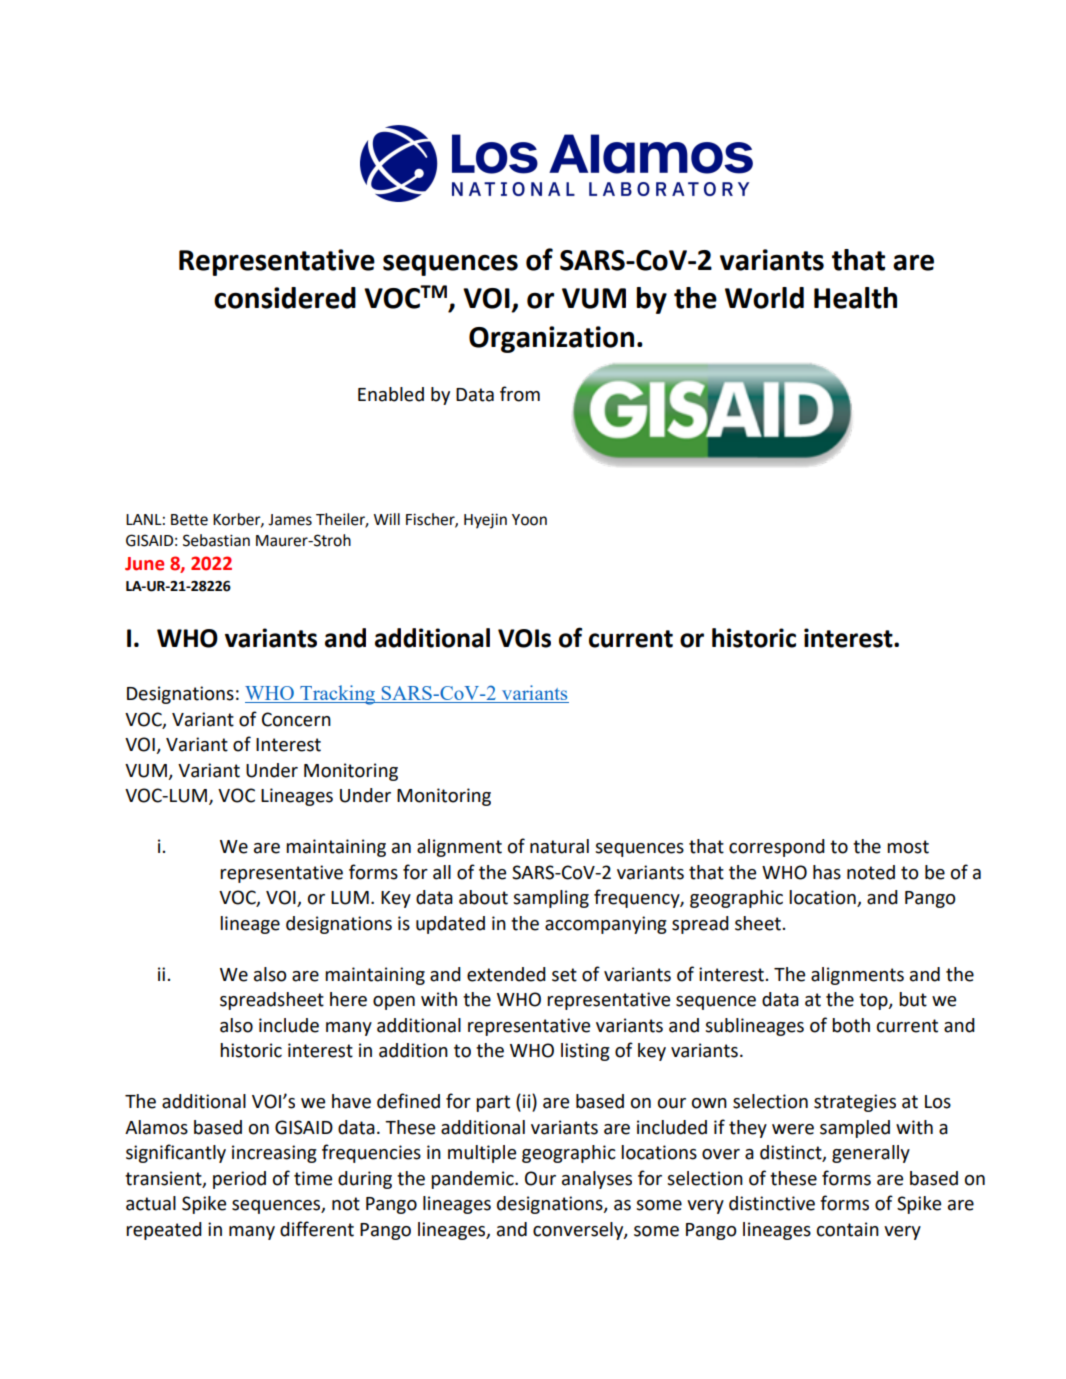 This document has height=1379, width=1066. I want to click on Health, so click(855, 298).
